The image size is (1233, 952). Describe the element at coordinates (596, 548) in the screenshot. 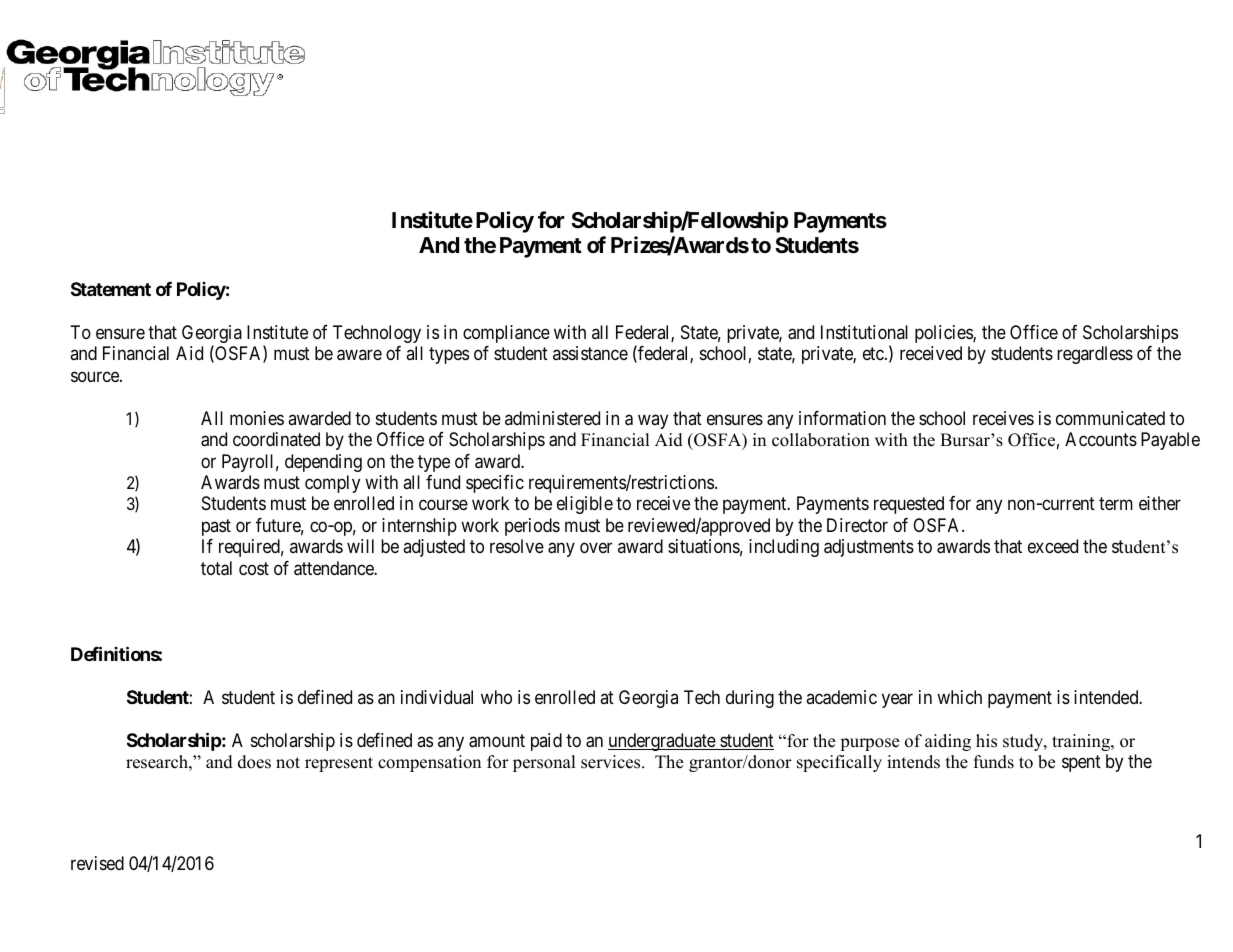

I see `over` at that location.
